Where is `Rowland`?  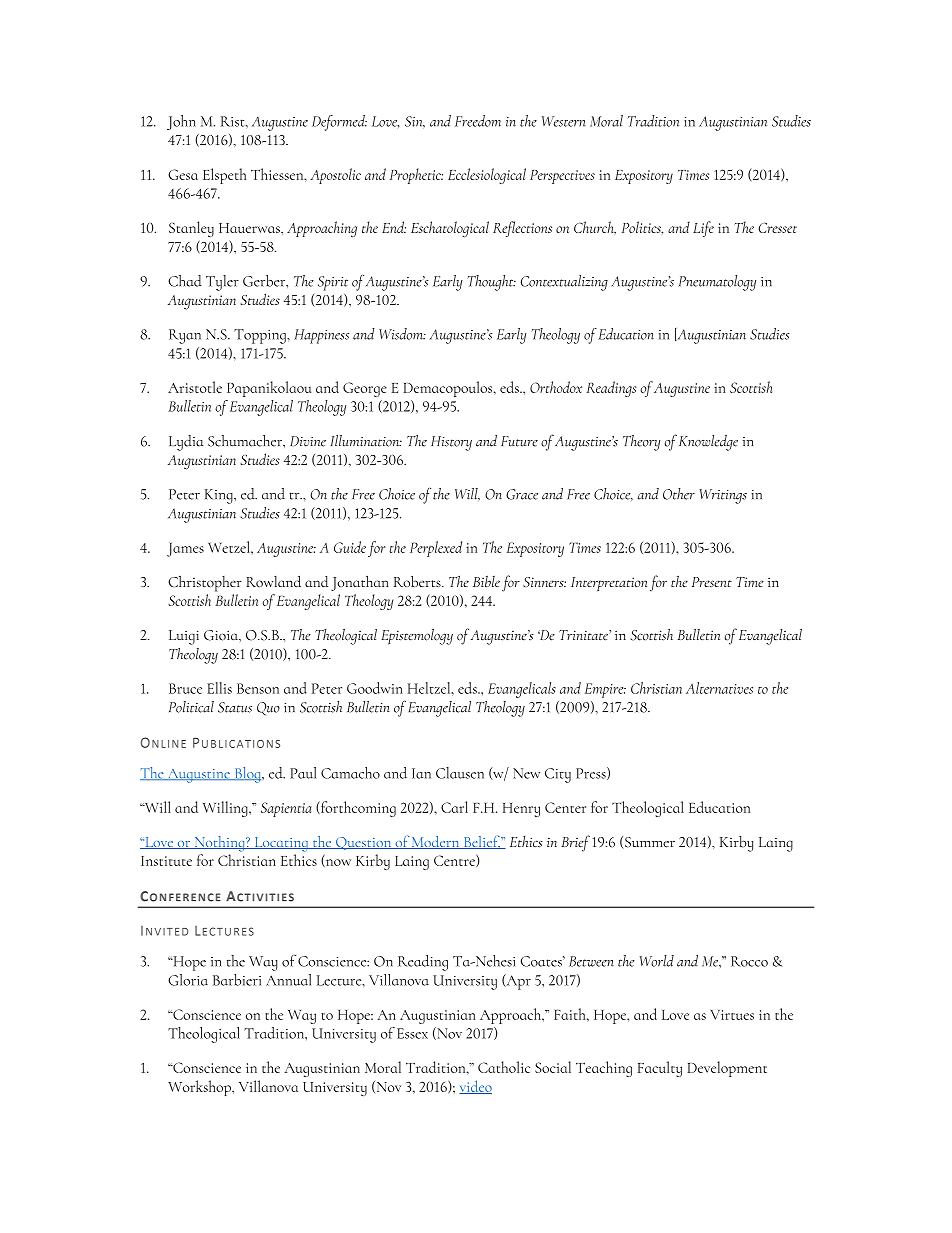
Rowland is located at coordinates (273, 581).
